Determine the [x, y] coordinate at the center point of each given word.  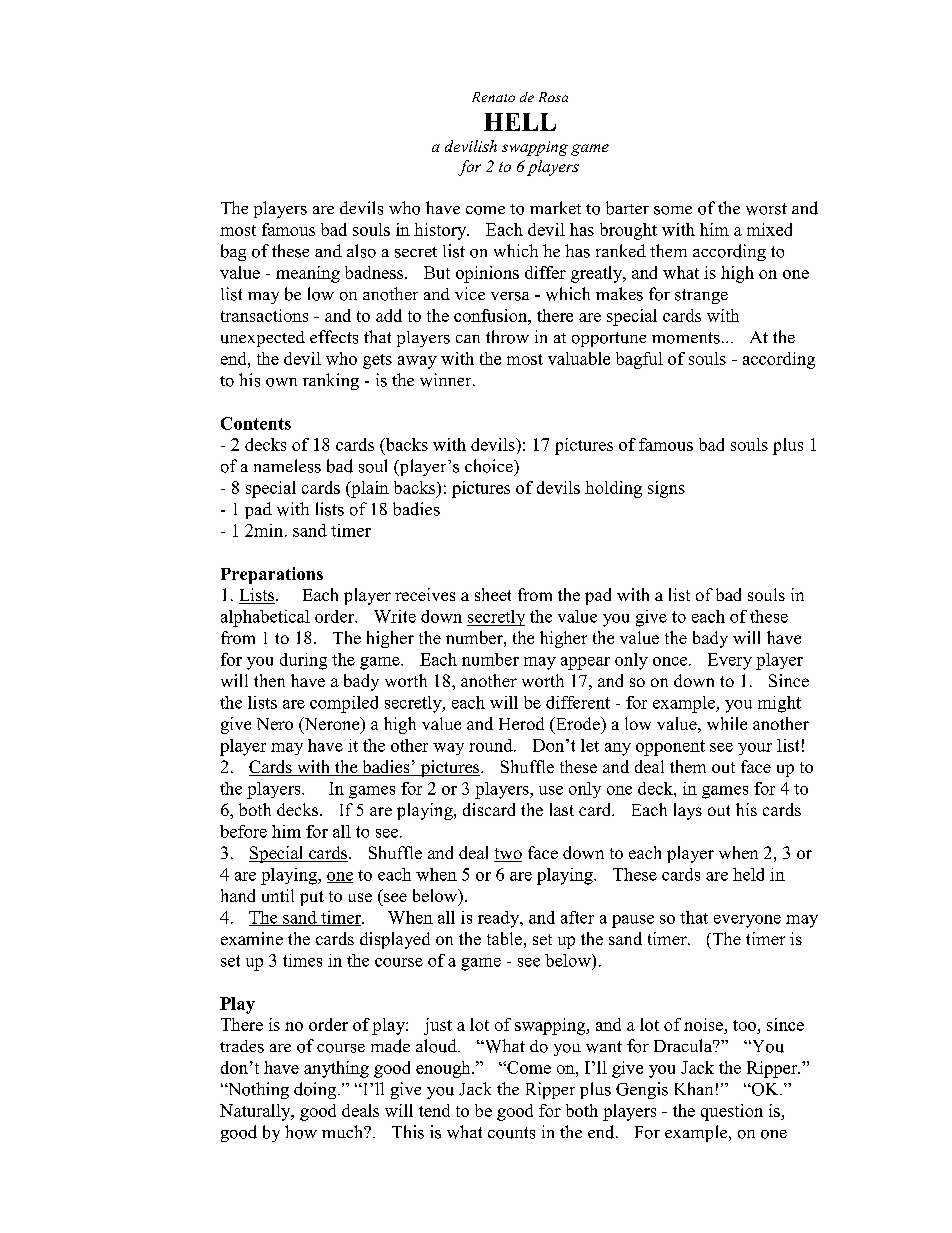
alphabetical [265, 618]
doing [316, 1090]
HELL [520, 122]
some [673, 210]
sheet [493, 594]
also [361, 251]
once [671, 661]
